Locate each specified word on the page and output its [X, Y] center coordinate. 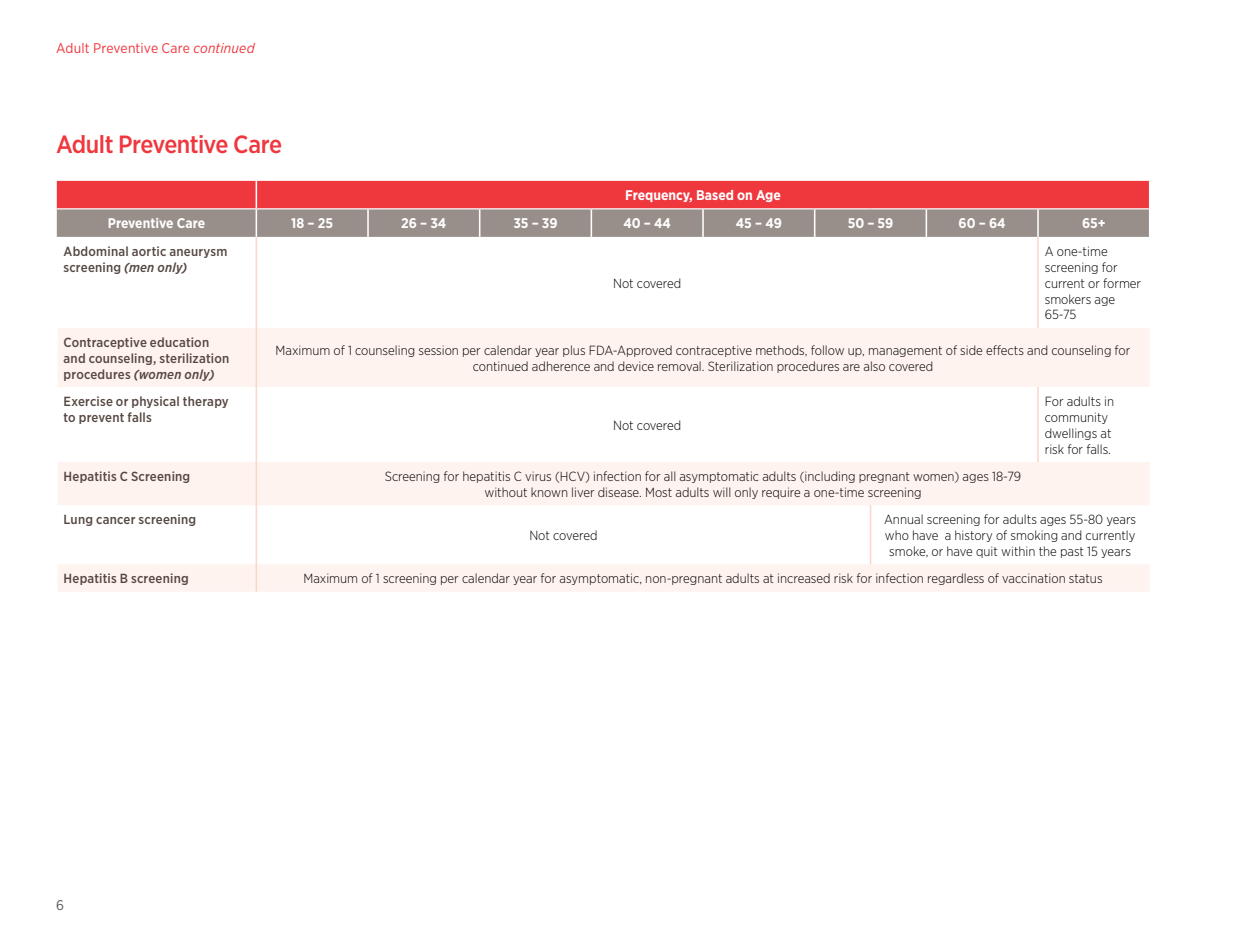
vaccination [1033, 578]
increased [804, 578]
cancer [115, 520]
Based [715, 195]
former [1122, 283]
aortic [149, 251]
